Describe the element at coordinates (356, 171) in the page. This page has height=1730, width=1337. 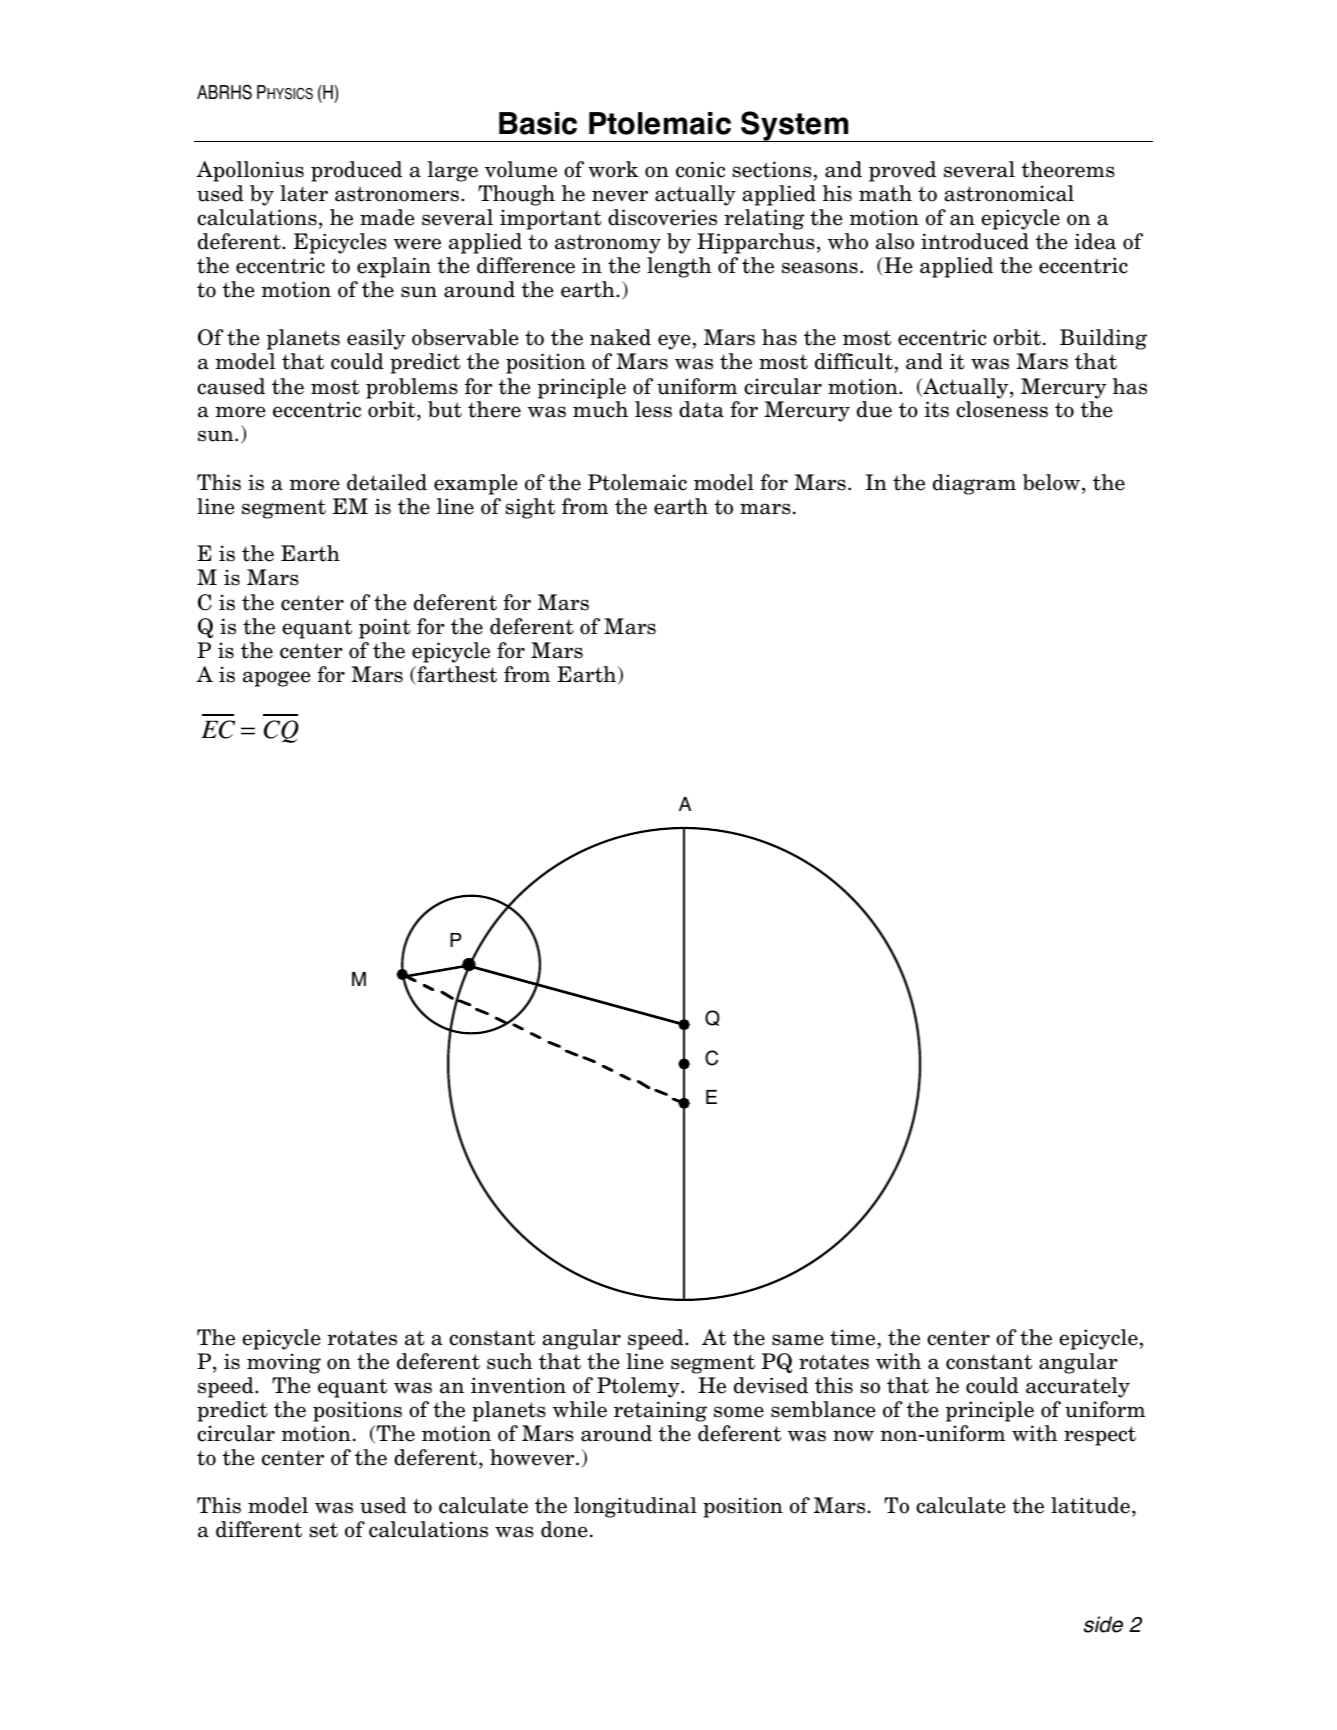
I see `produced` at that location.
